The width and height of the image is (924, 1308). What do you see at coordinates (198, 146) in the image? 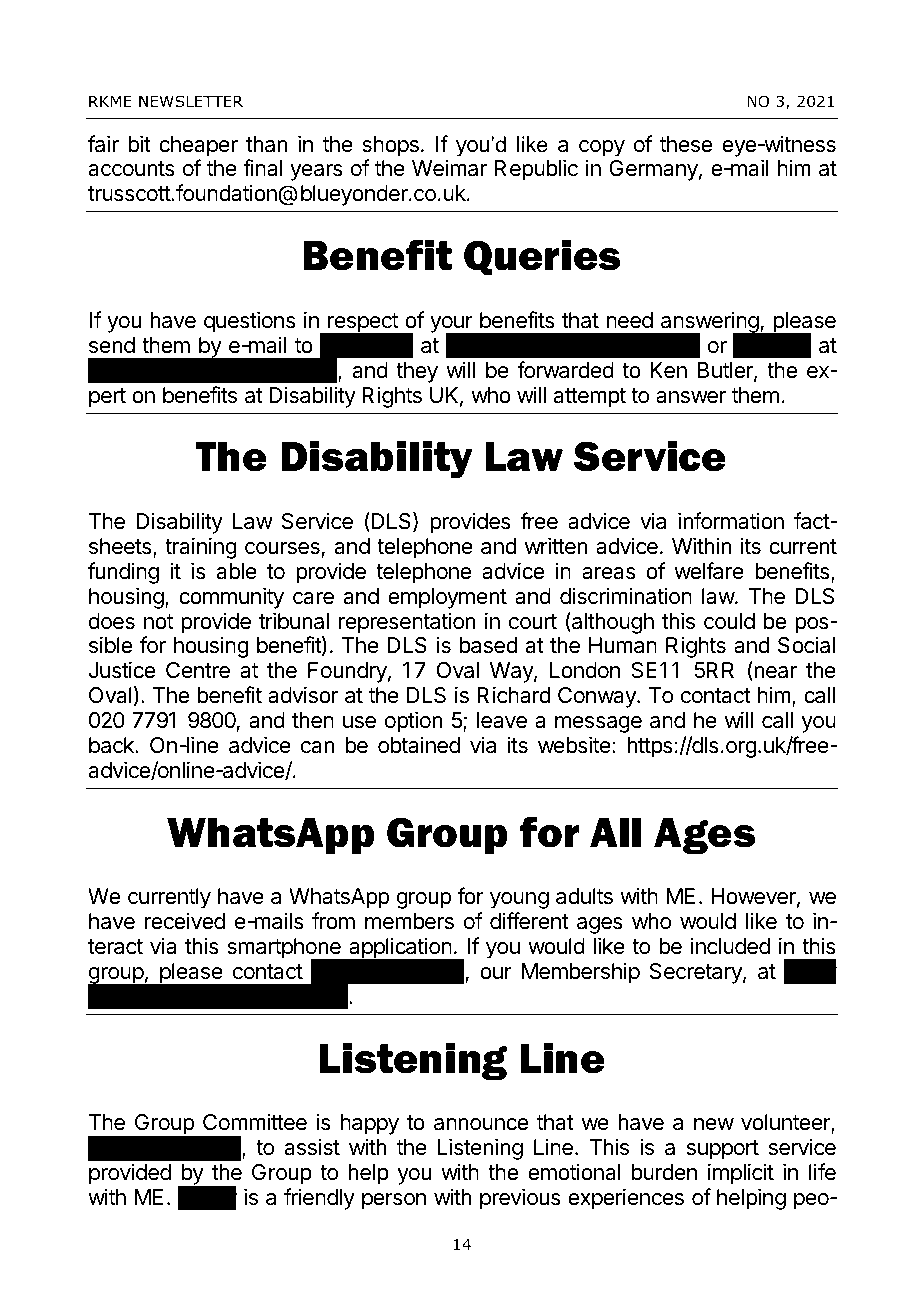
I see `cheaper` at bounding box center [198, 146].
